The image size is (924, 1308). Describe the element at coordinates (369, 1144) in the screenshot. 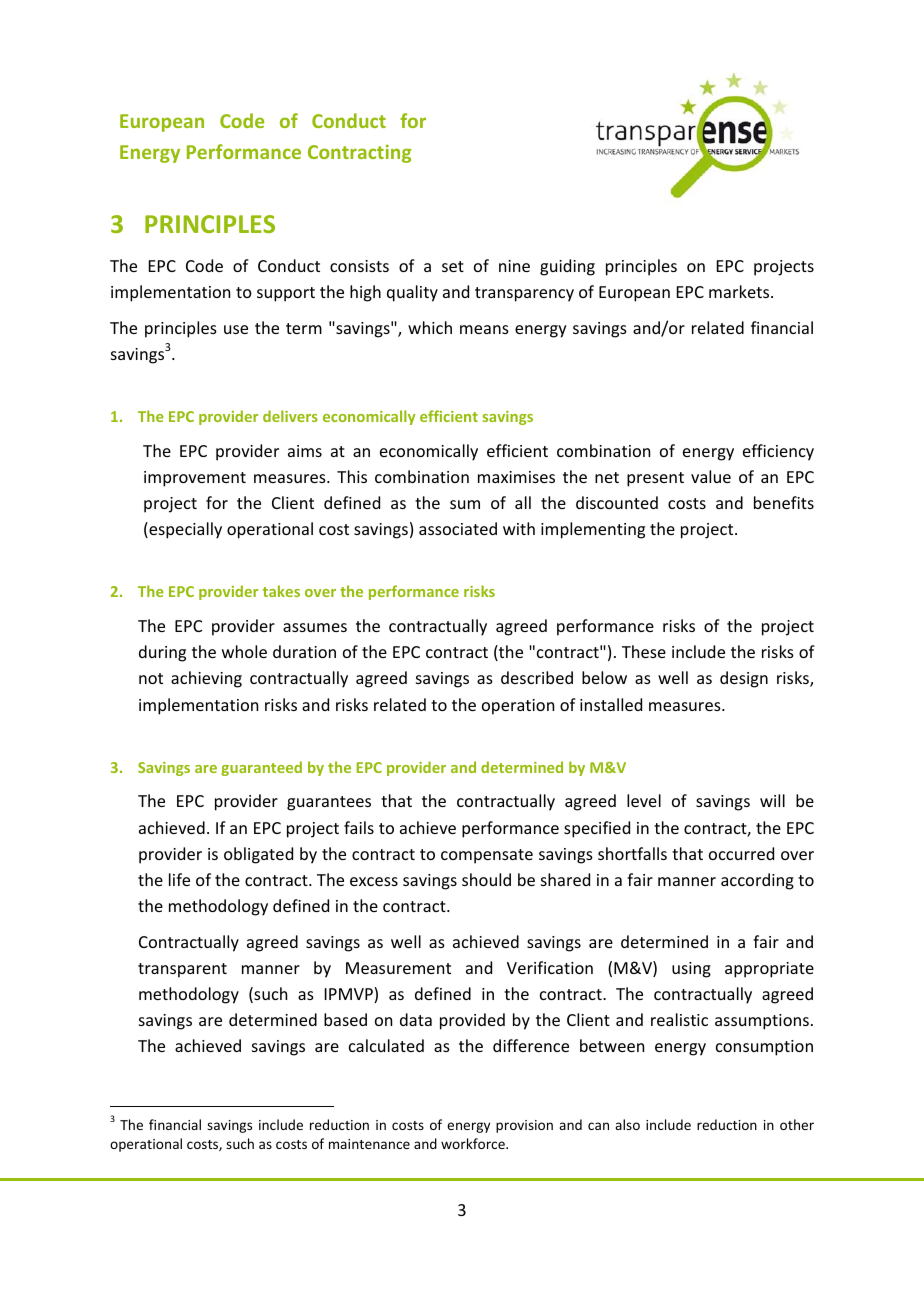

I see `maintenance` at that location.
